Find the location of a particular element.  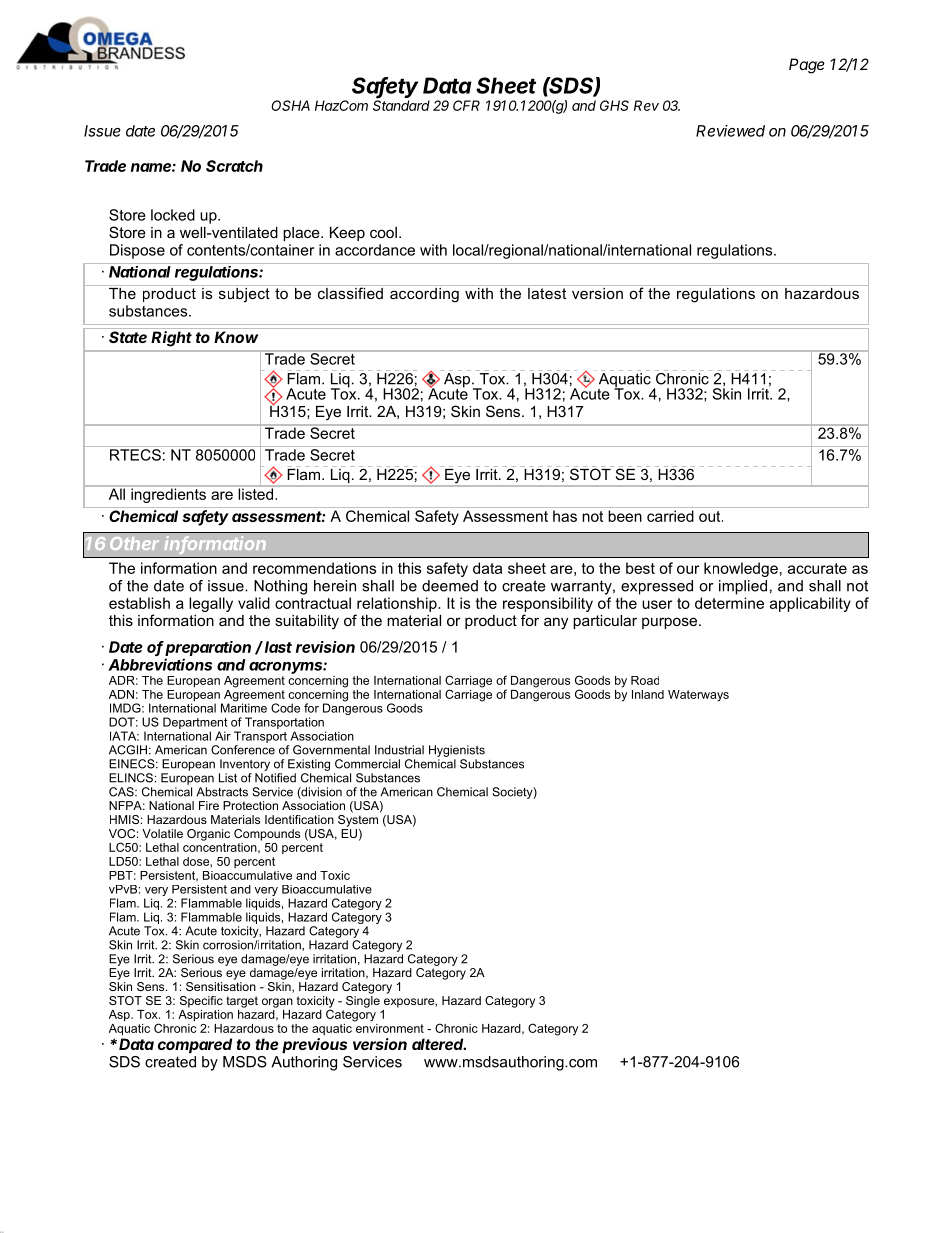

environment is located at coordinates (389, 1027).
